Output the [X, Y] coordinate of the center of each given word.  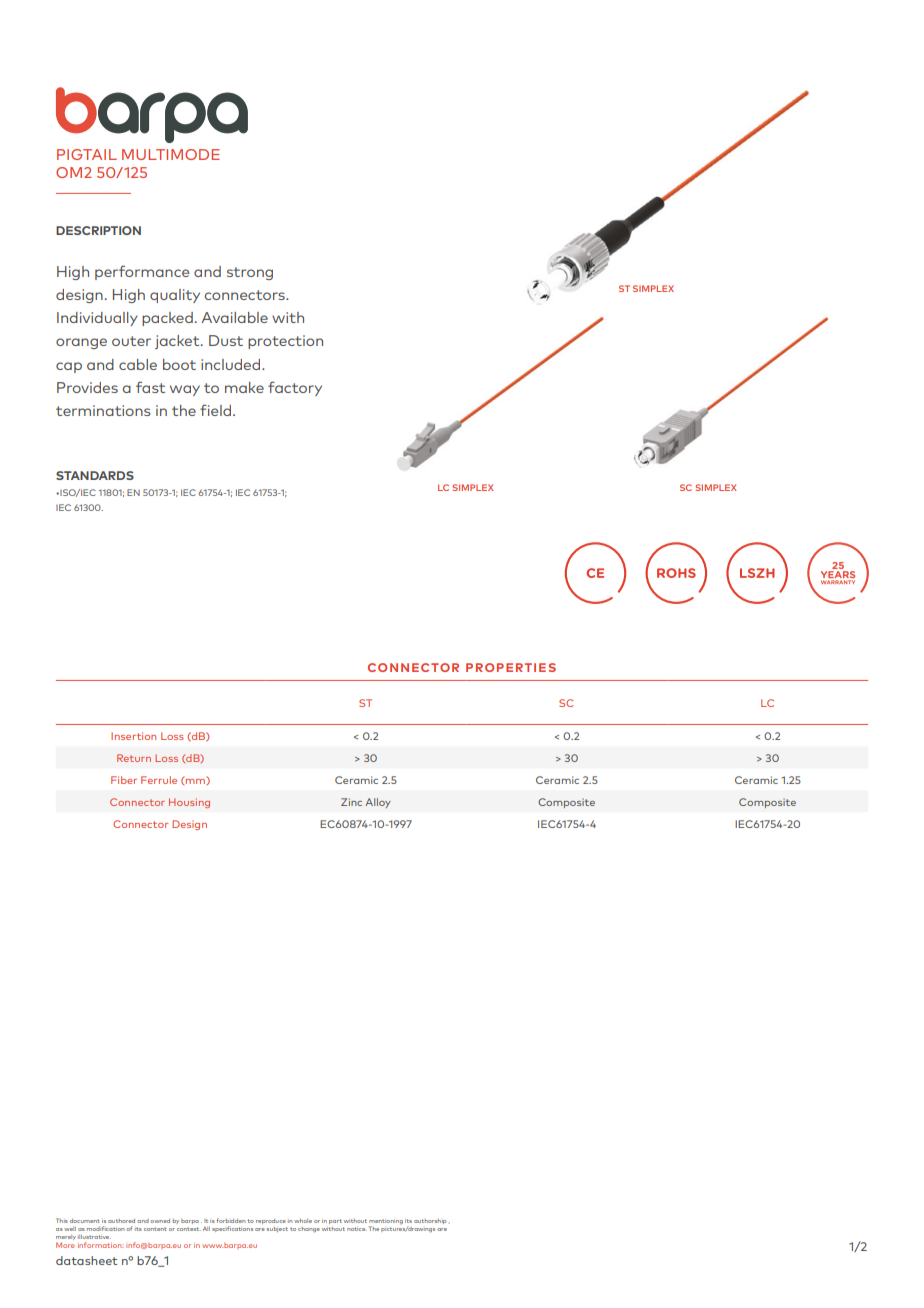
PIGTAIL [87, 154]
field [217, 410]
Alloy [378, 803]
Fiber [124, 780]
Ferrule [159, 780]
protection [285, 342]
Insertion [133, 736]
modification [106, 1228]
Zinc [351, 802]
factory [295, 388]
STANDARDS [95, 475]
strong [250, 273]
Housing [189, 803]
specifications [232, 1229]
